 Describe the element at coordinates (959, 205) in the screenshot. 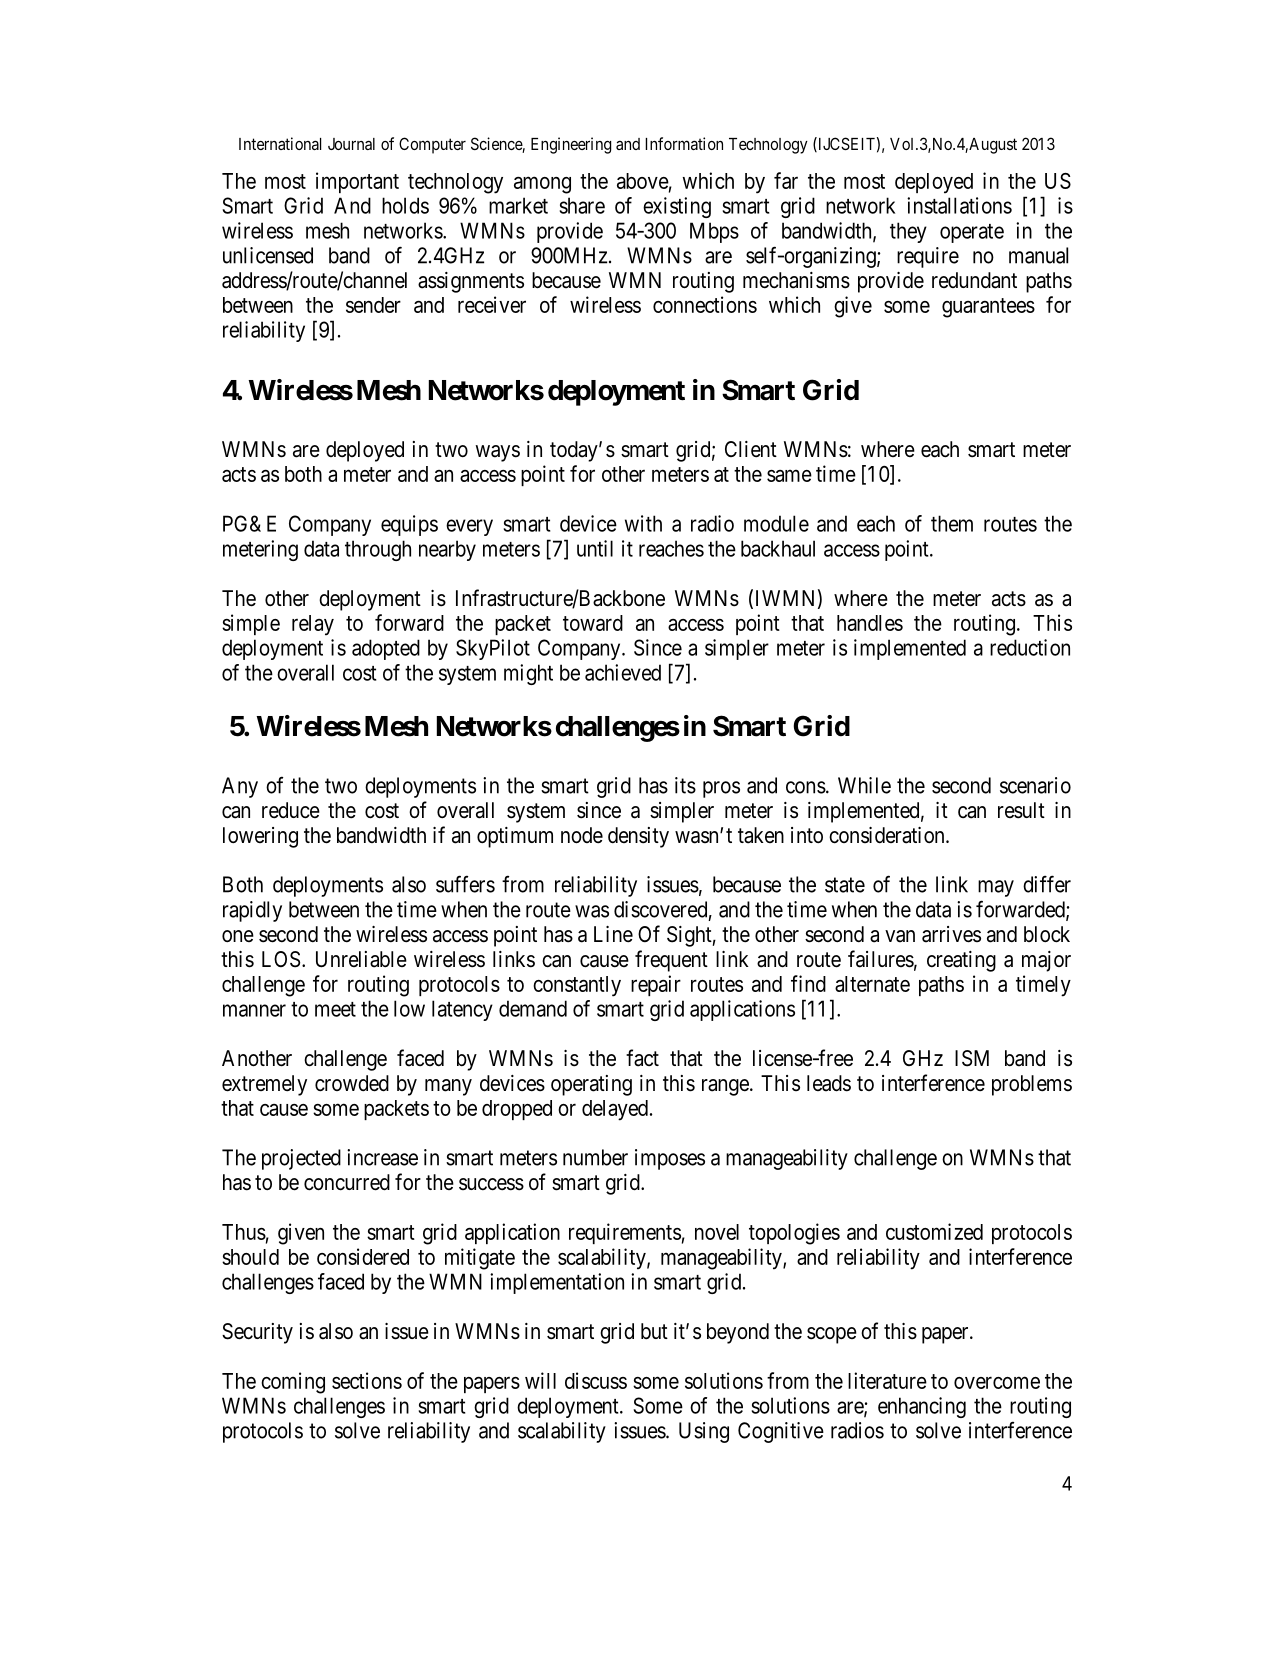

I see `installations` at that location.
